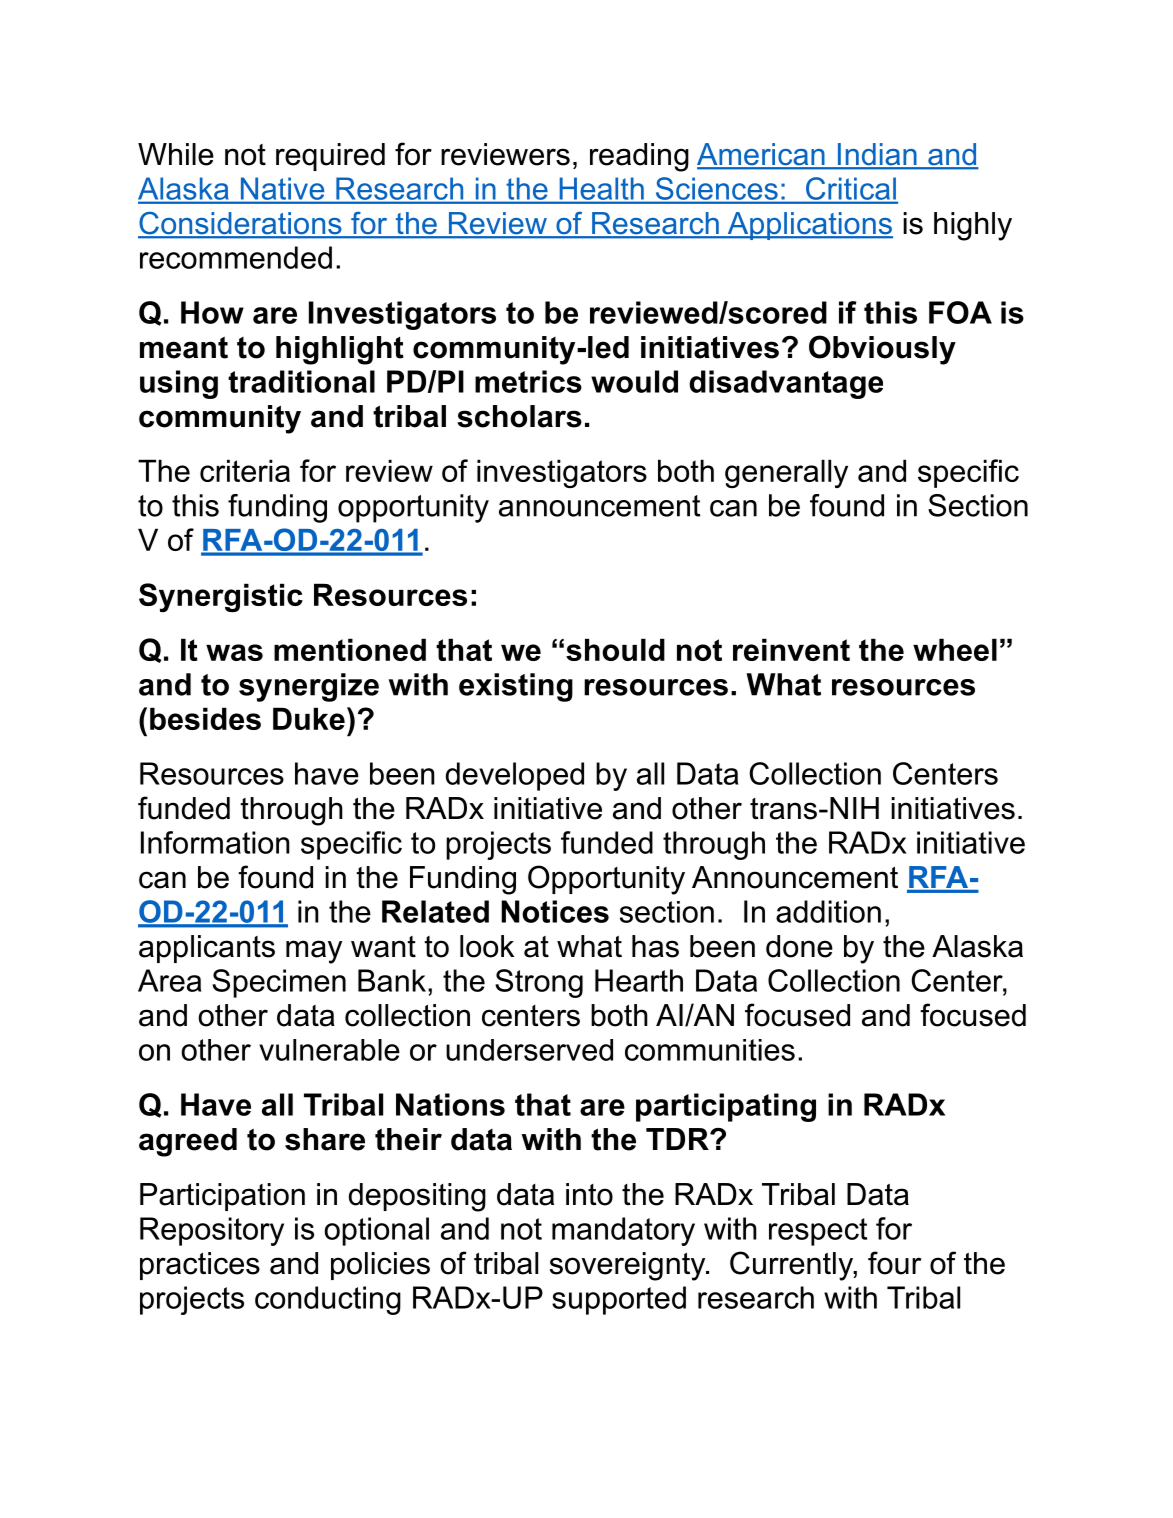  I want to click on required, so click(330, 157).
